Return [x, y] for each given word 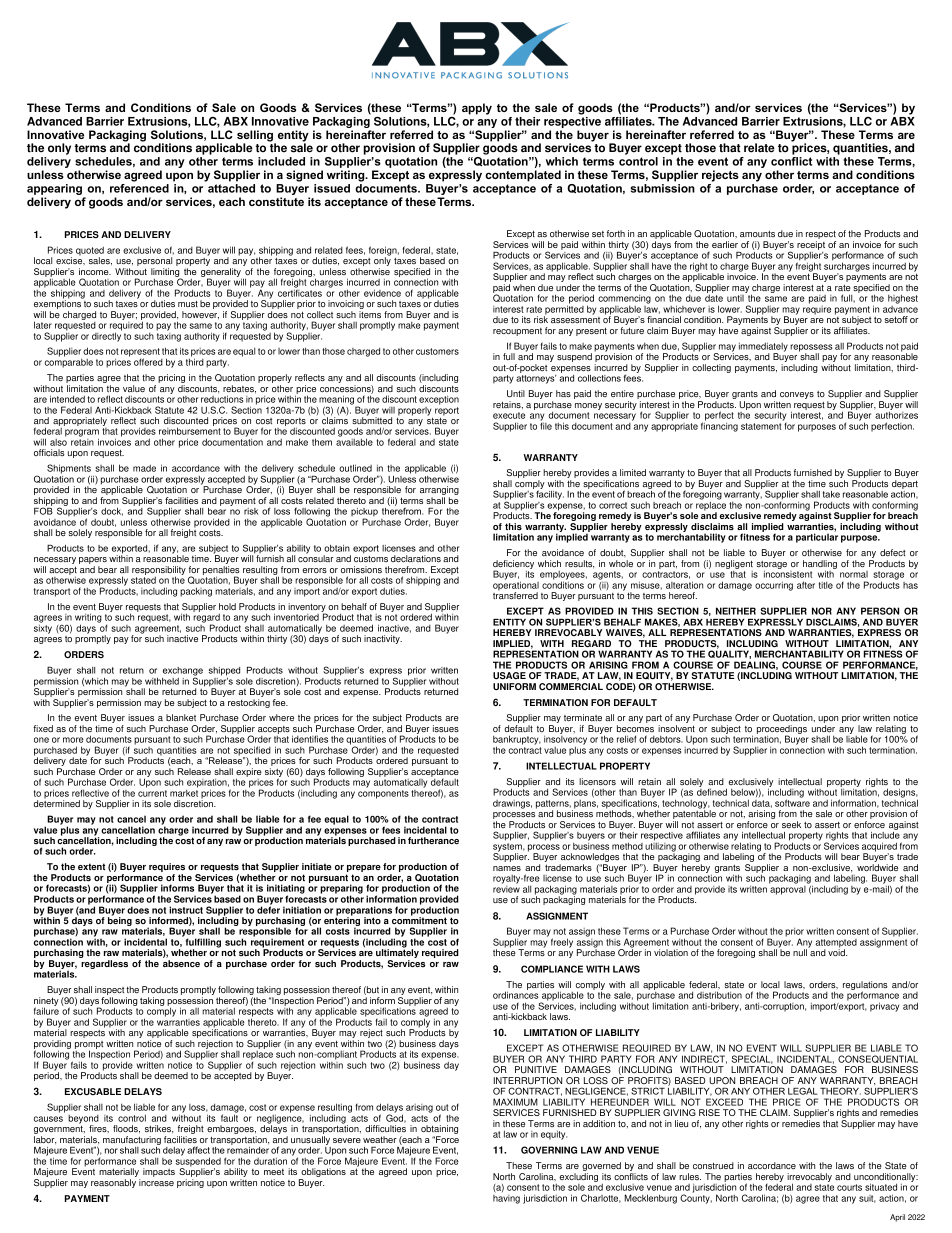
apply [477, 109]
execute [509, 415]
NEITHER [736, 611]
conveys [797, 395]
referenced [139, 188]
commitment [419, 919]
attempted [836, 944]
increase [156, 1182]
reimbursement [190, 431]
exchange [183, 672]
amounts [757, 234]
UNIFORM [514, 686]
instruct [186, 910]
